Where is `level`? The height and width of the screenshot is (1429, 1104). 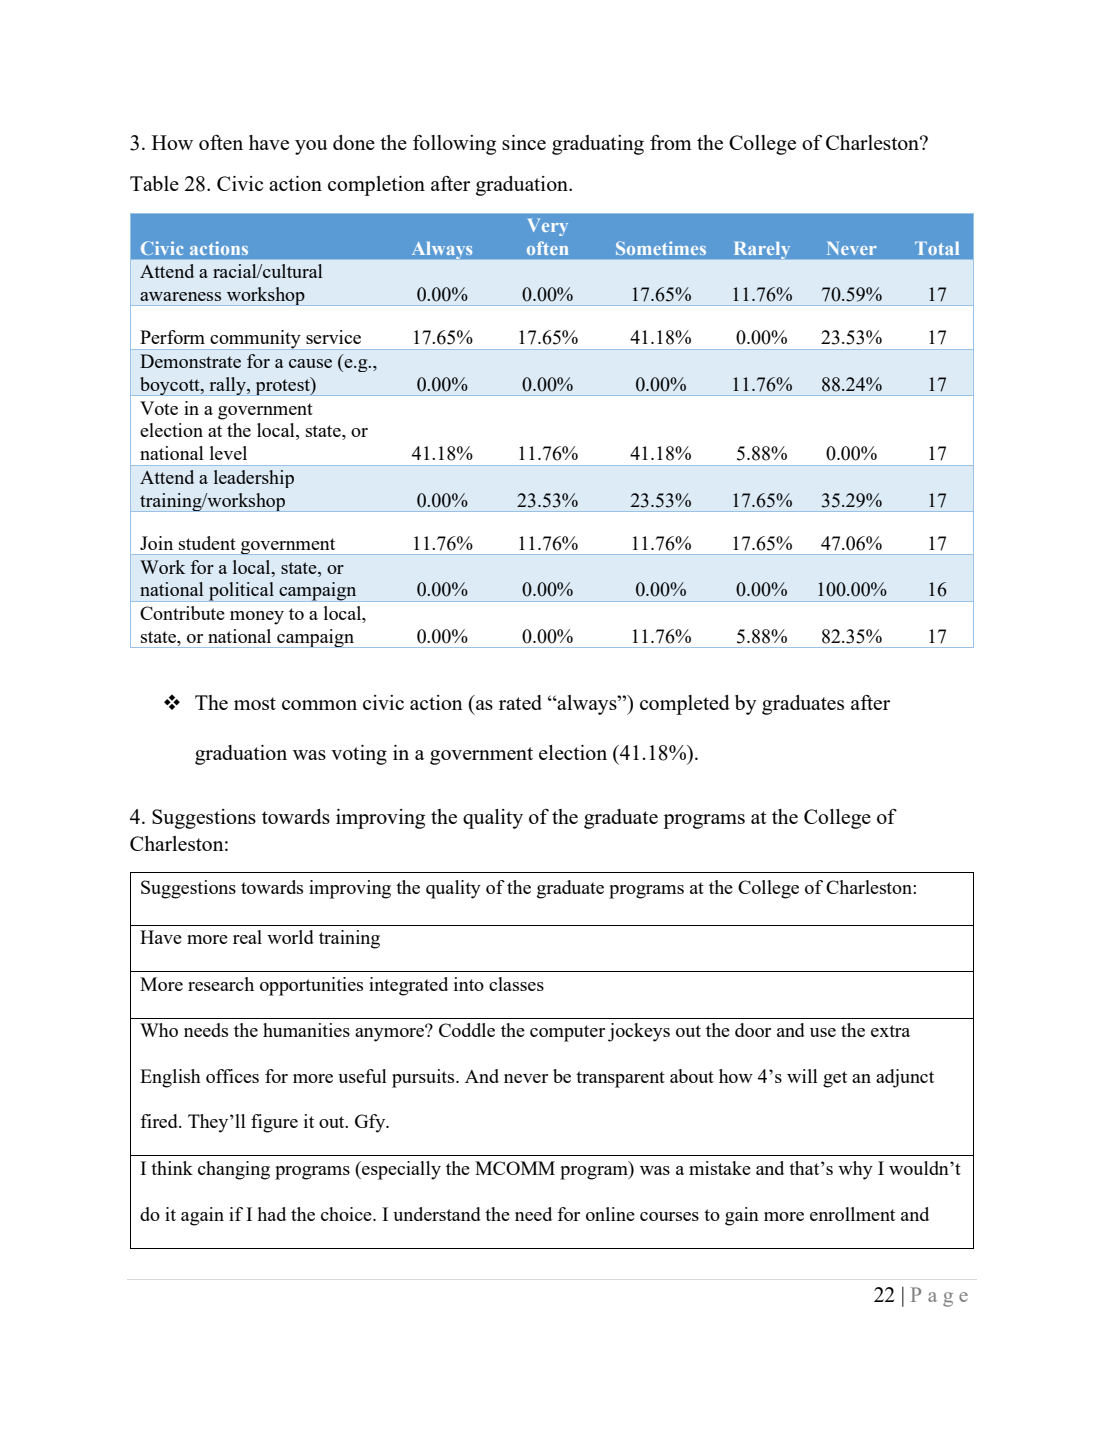 level is located at coordinates (228, 453).
